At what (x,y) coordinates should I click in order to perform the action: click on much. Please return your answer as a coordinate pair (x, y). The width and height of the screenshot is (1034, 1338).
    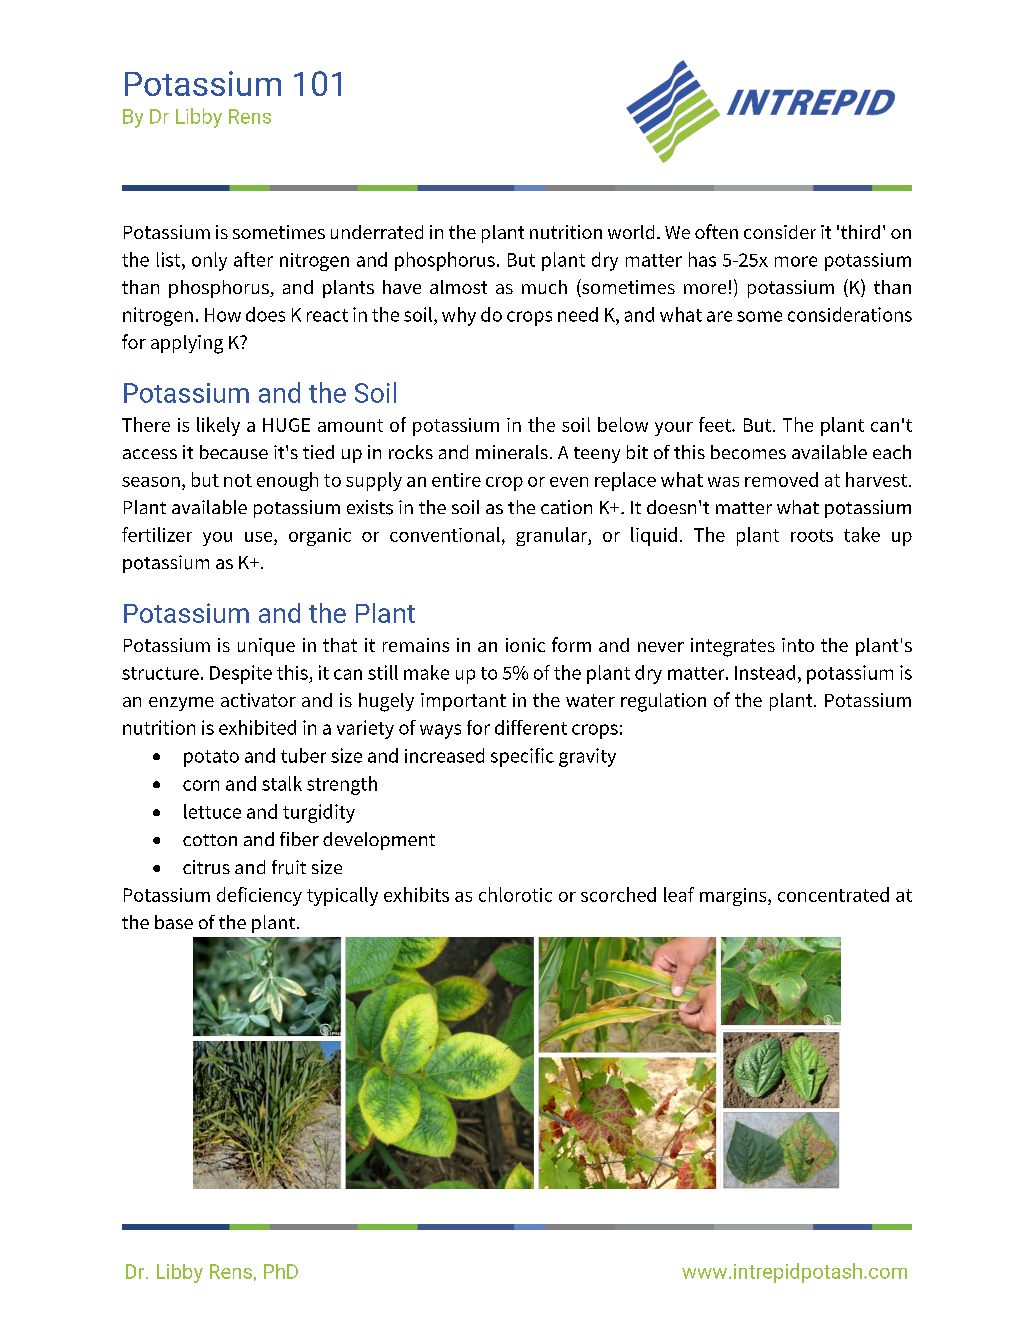
    Looking at the image, I should click on (544, 287).
